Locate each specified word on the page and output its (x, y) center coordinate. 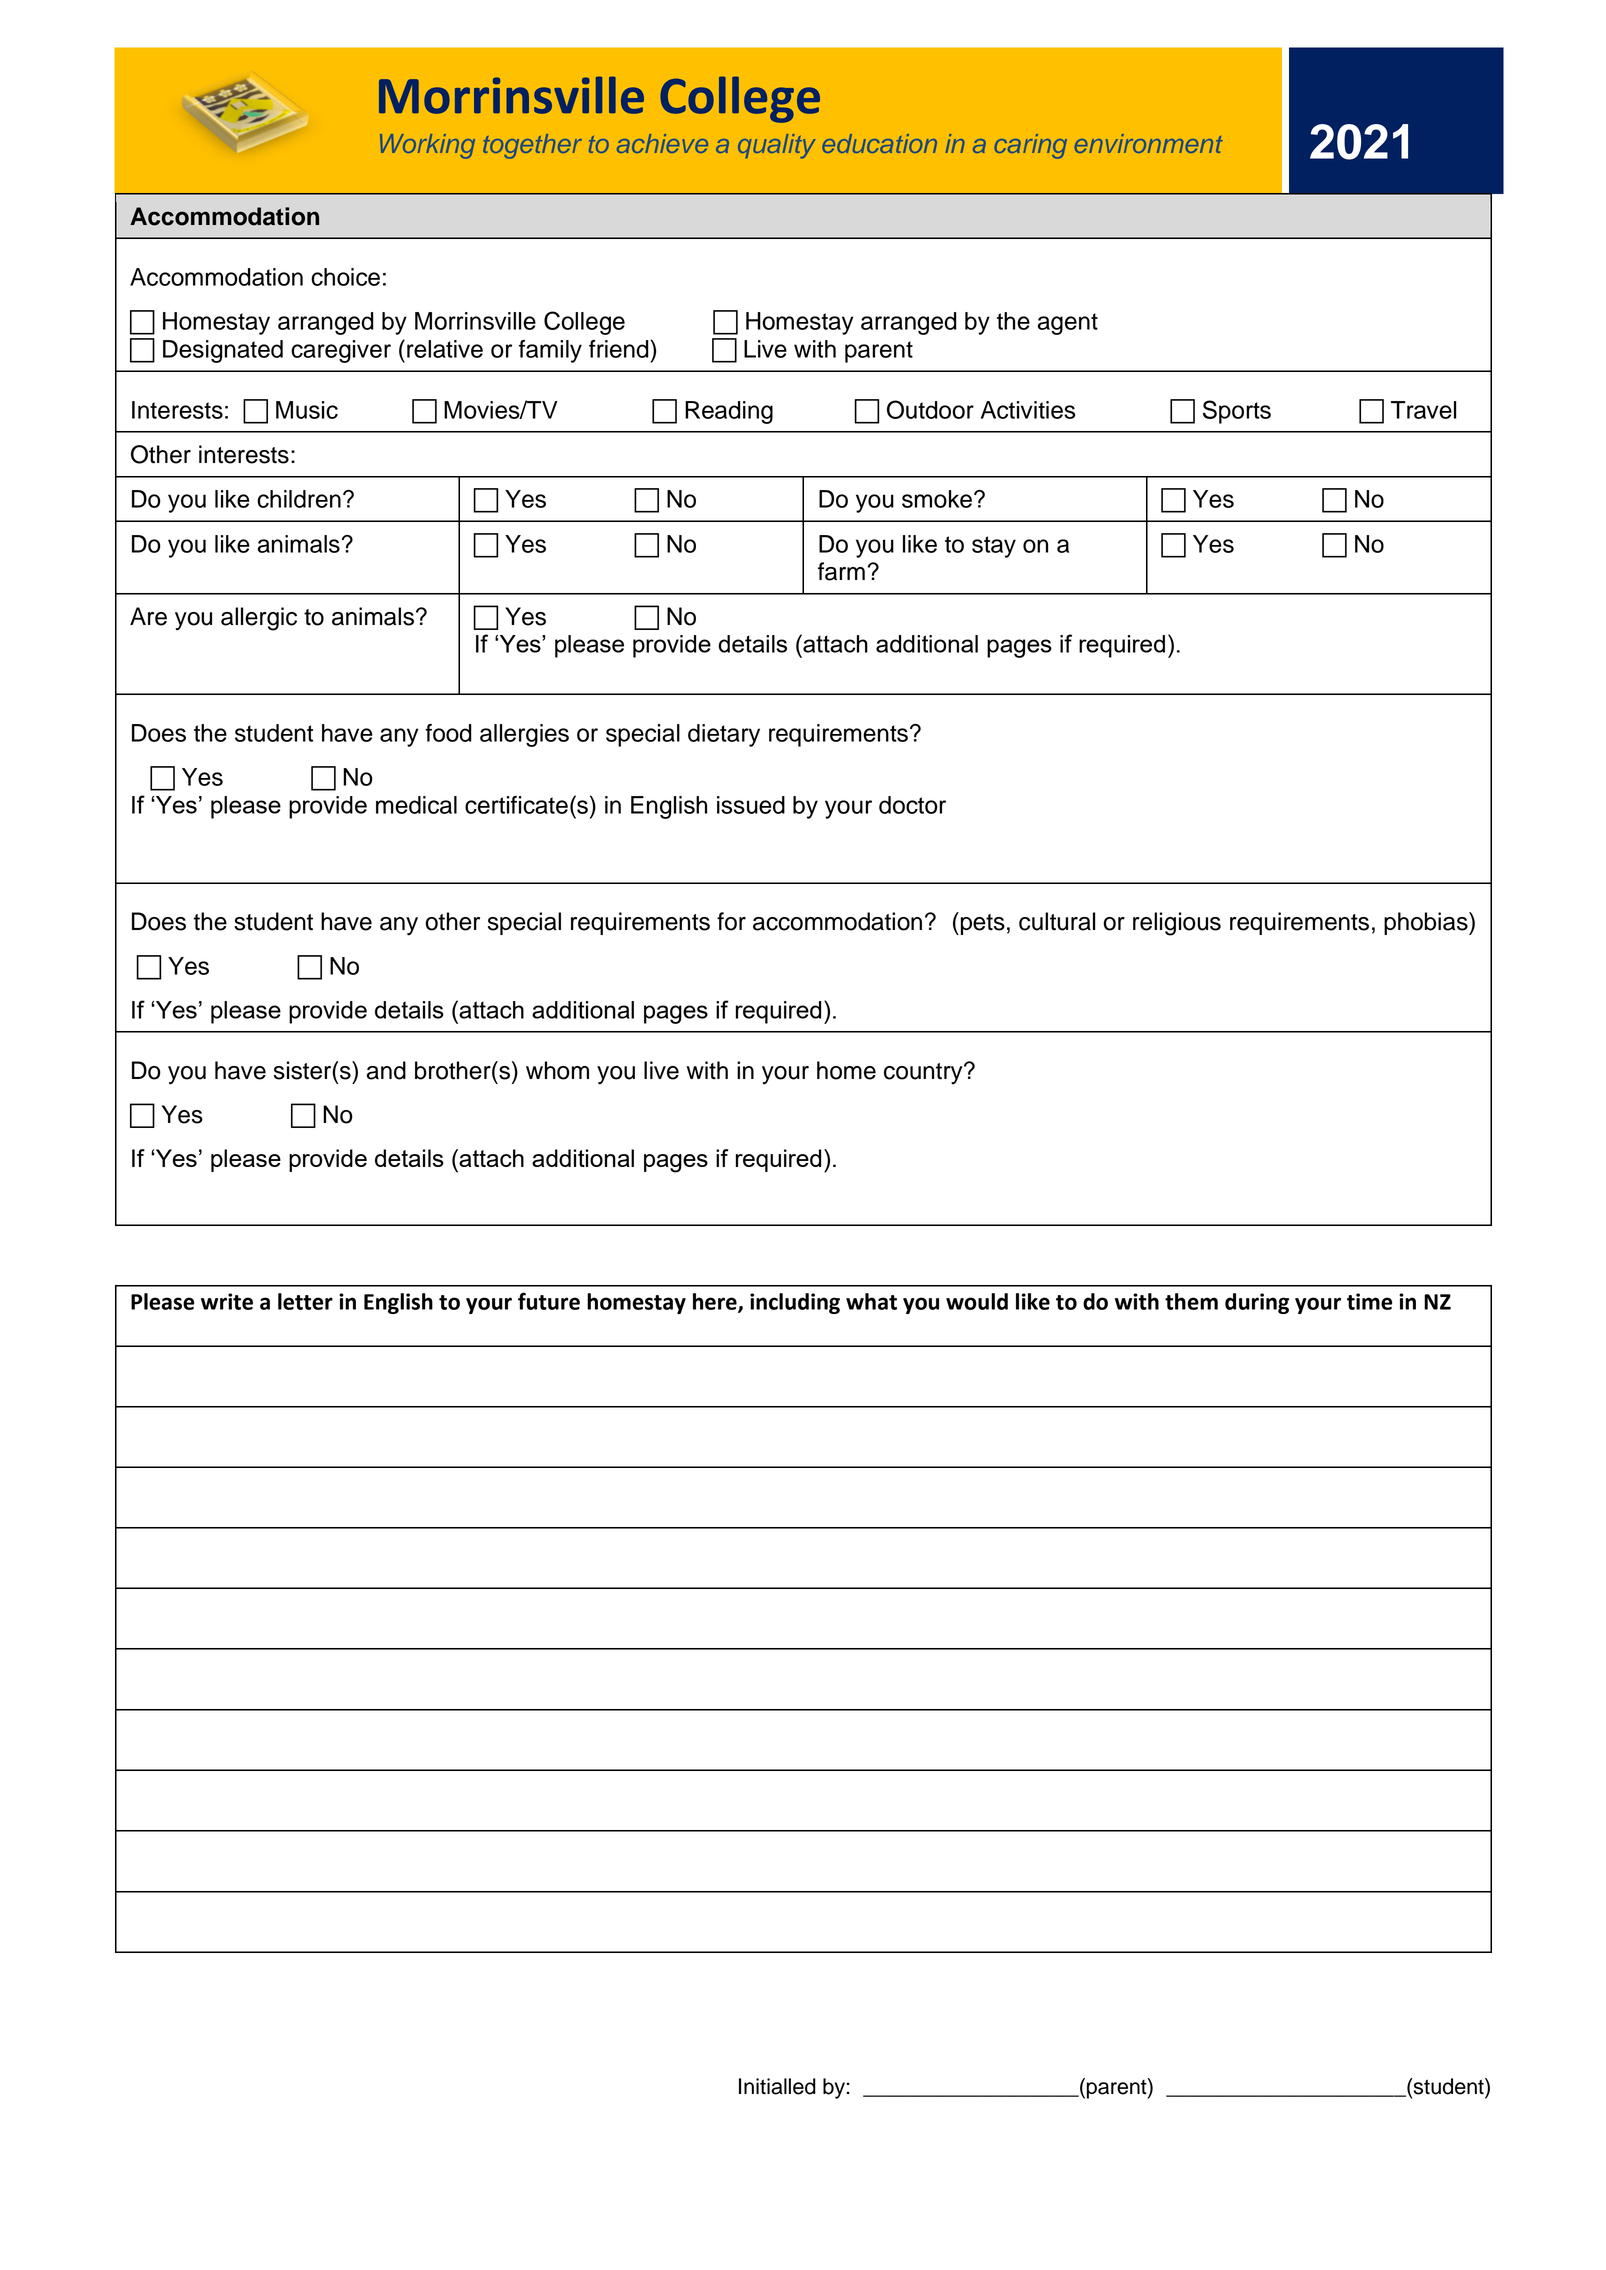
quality (776, 146)
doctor (912, 805)
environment (1149, 143)
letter (305, 1301)
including (795, 1303)
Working (427, 146)
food (448, 733)
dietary (724, 735)
